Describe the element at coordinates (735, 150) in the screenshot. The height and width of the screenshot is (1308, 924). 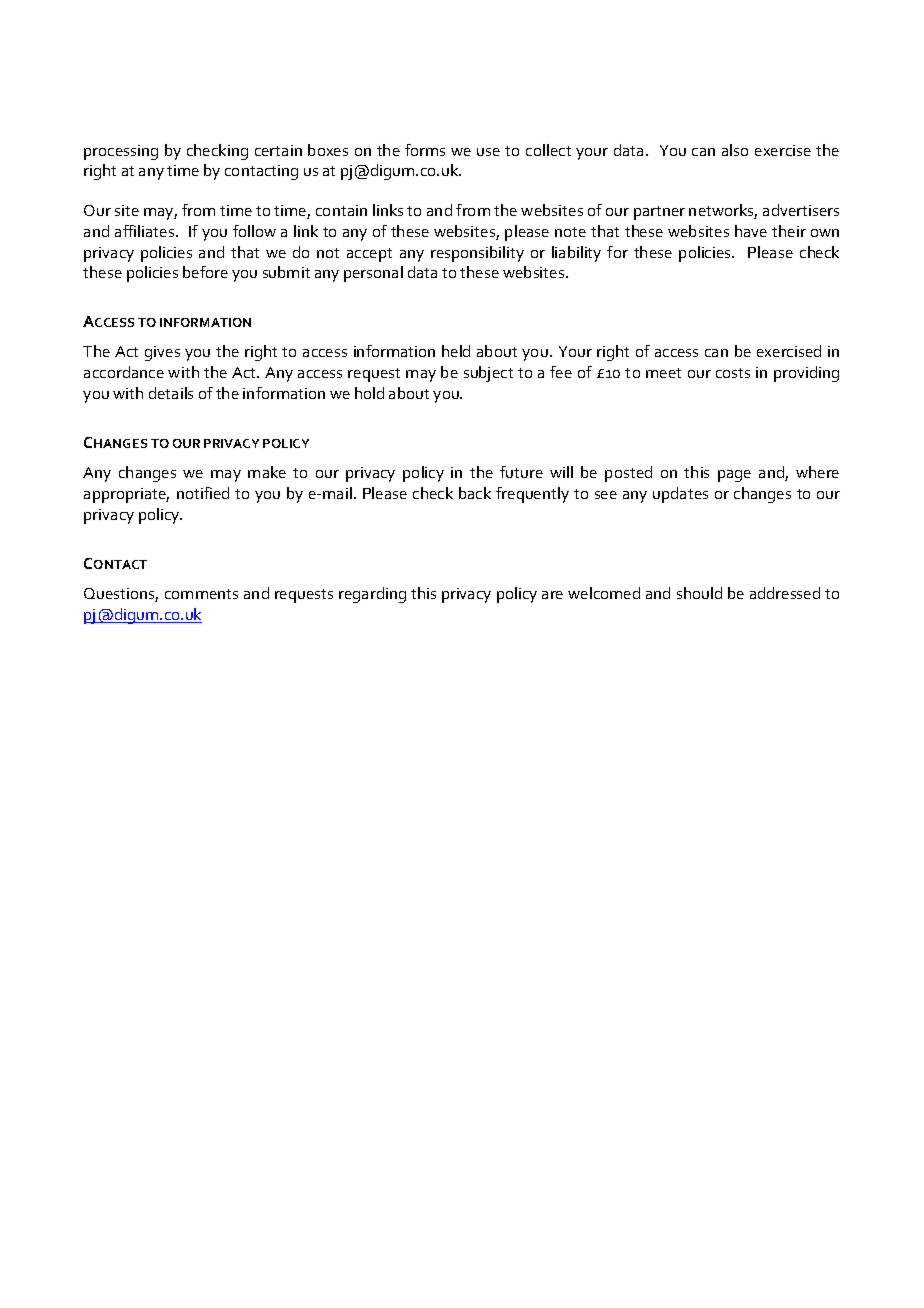
I see `also` at that location.
